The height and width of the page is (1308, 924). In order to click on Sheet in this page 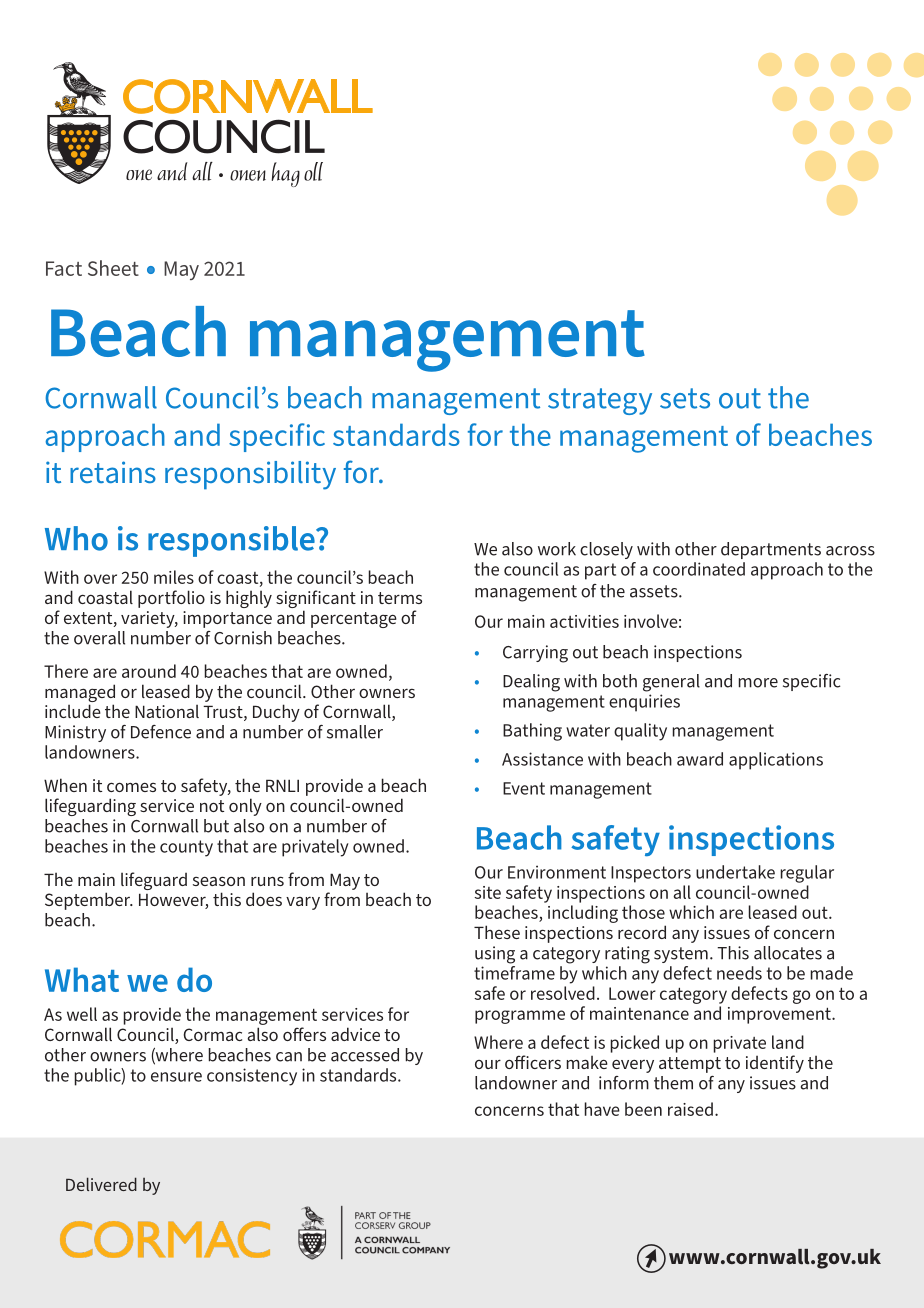, I will do `click(113, 268)`.
